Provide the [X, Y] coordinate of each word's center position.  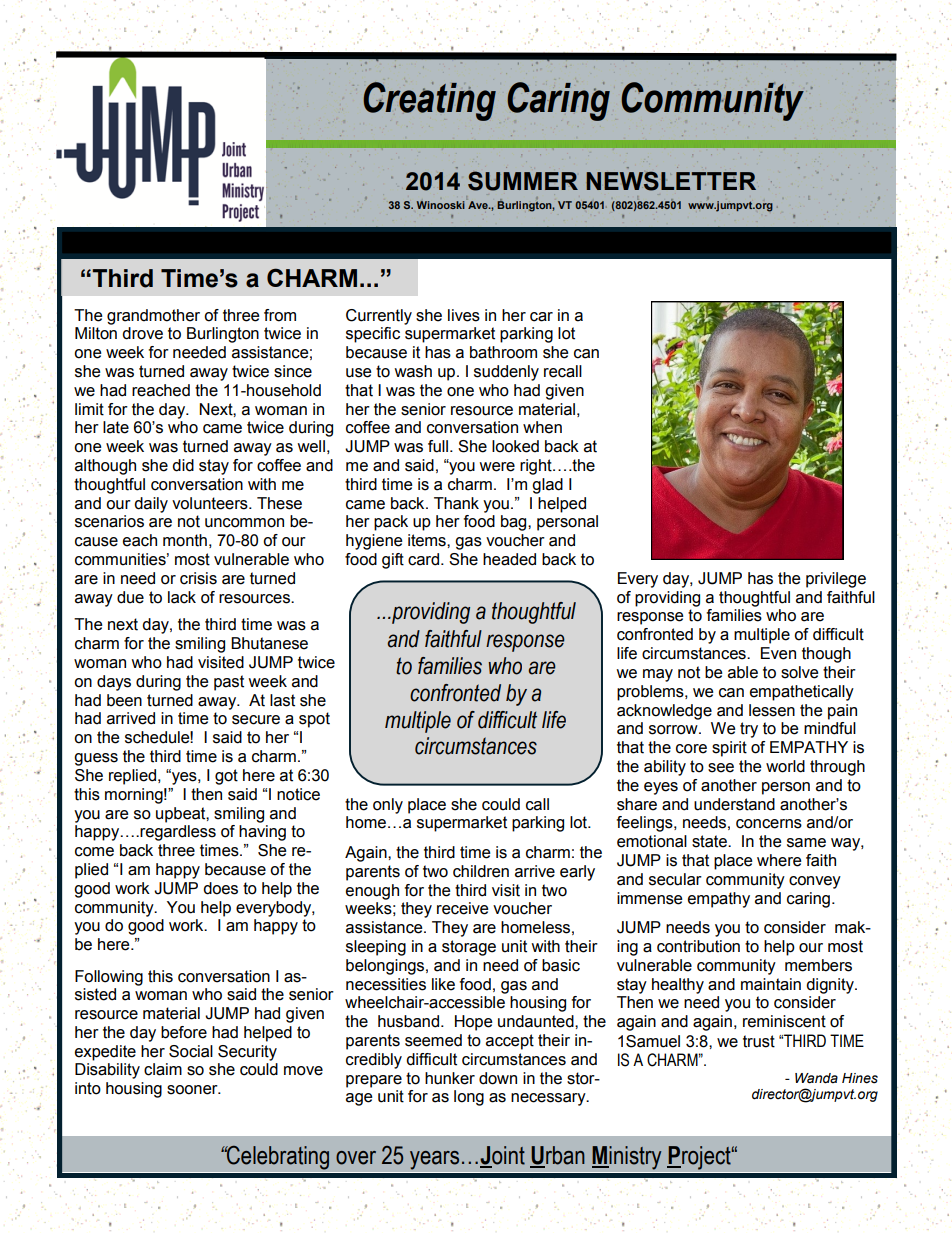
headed [509, 559]
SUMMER [523, 181]
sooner [193, 1090]
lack [182, 597]
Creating [429, 101]
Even [778, 653]
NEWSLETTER [671, 181]
